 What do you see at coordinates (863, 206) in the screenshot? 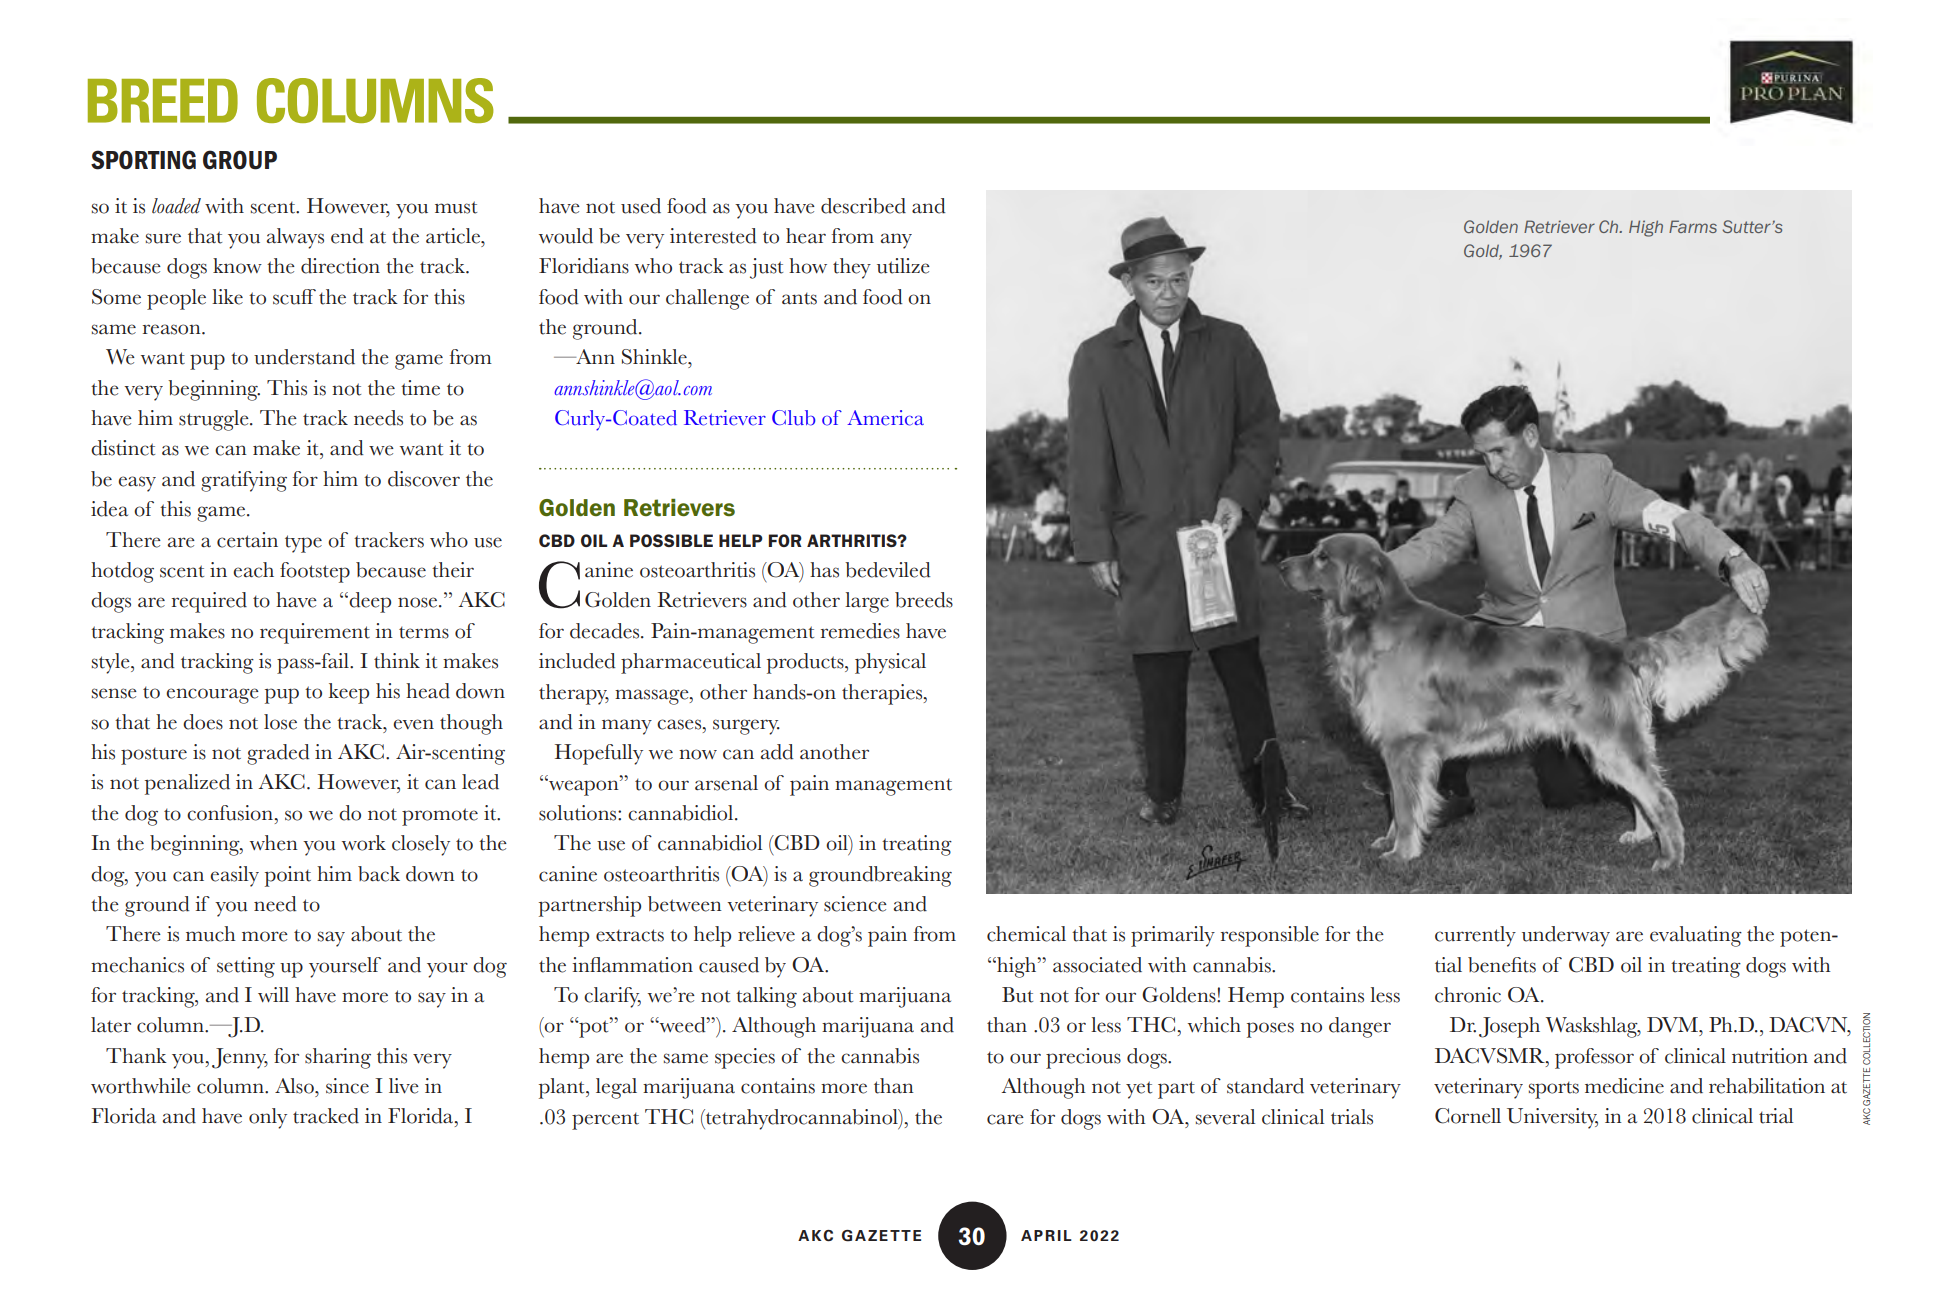
I see `described` at bounding box center [863, 206].
